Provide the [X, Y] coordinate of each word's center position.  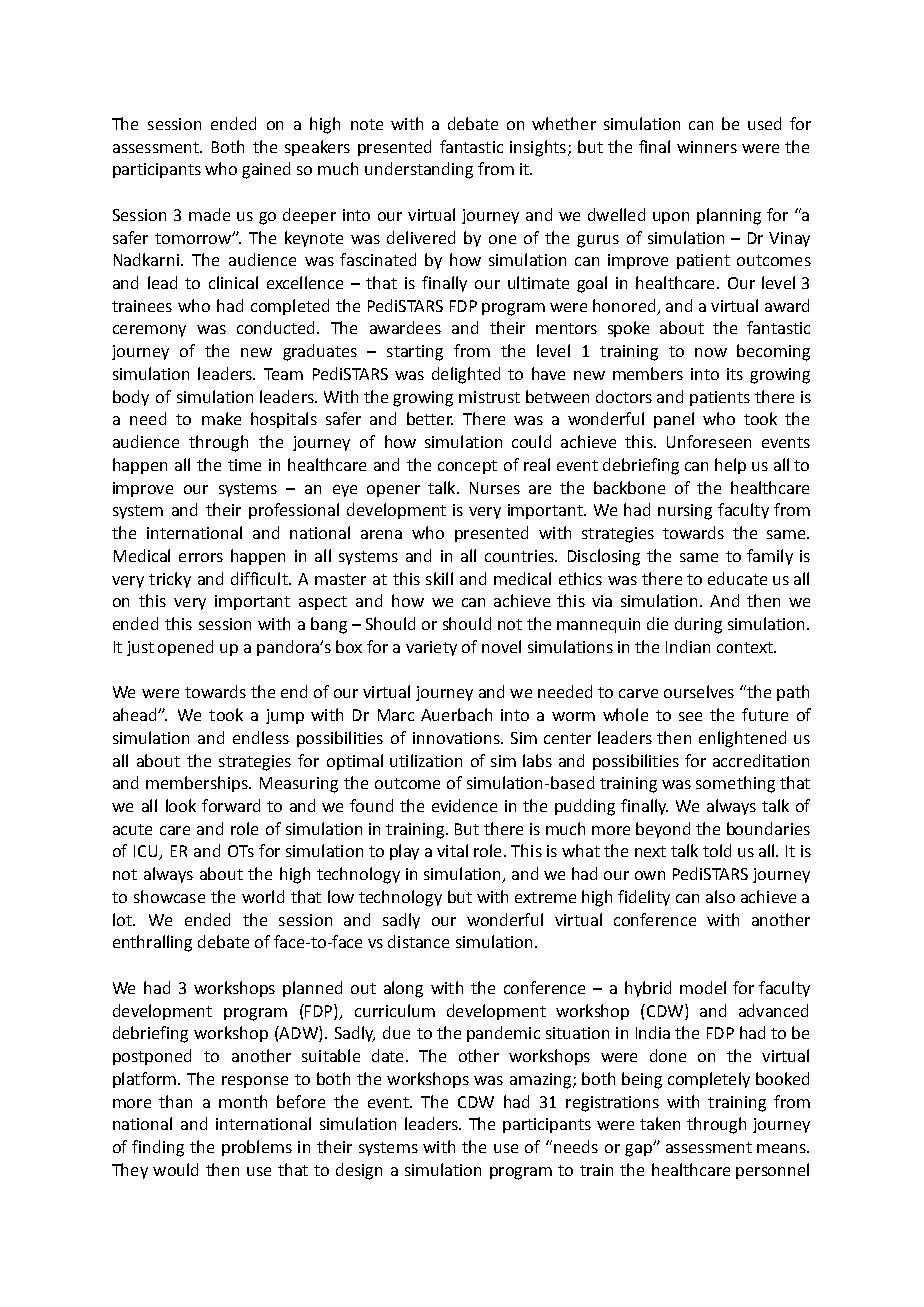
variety [431, 648]
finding [158, 1148]
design [359, 1171]
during [698, 625]
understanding [419, 170]
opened [185, 648]
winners [707, 147]
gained [266, 170]
